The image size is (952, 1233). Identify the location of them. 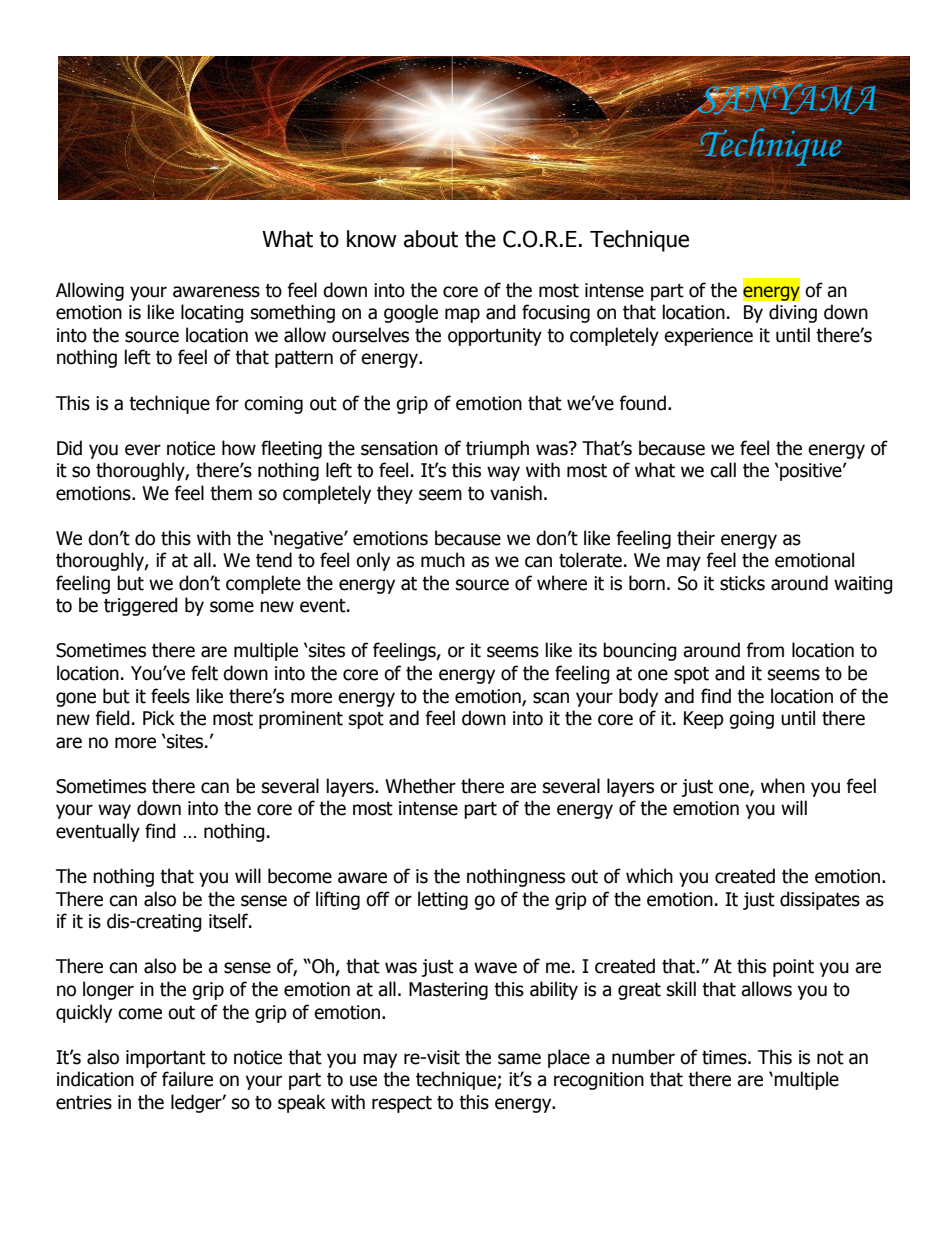
(231, 493).
